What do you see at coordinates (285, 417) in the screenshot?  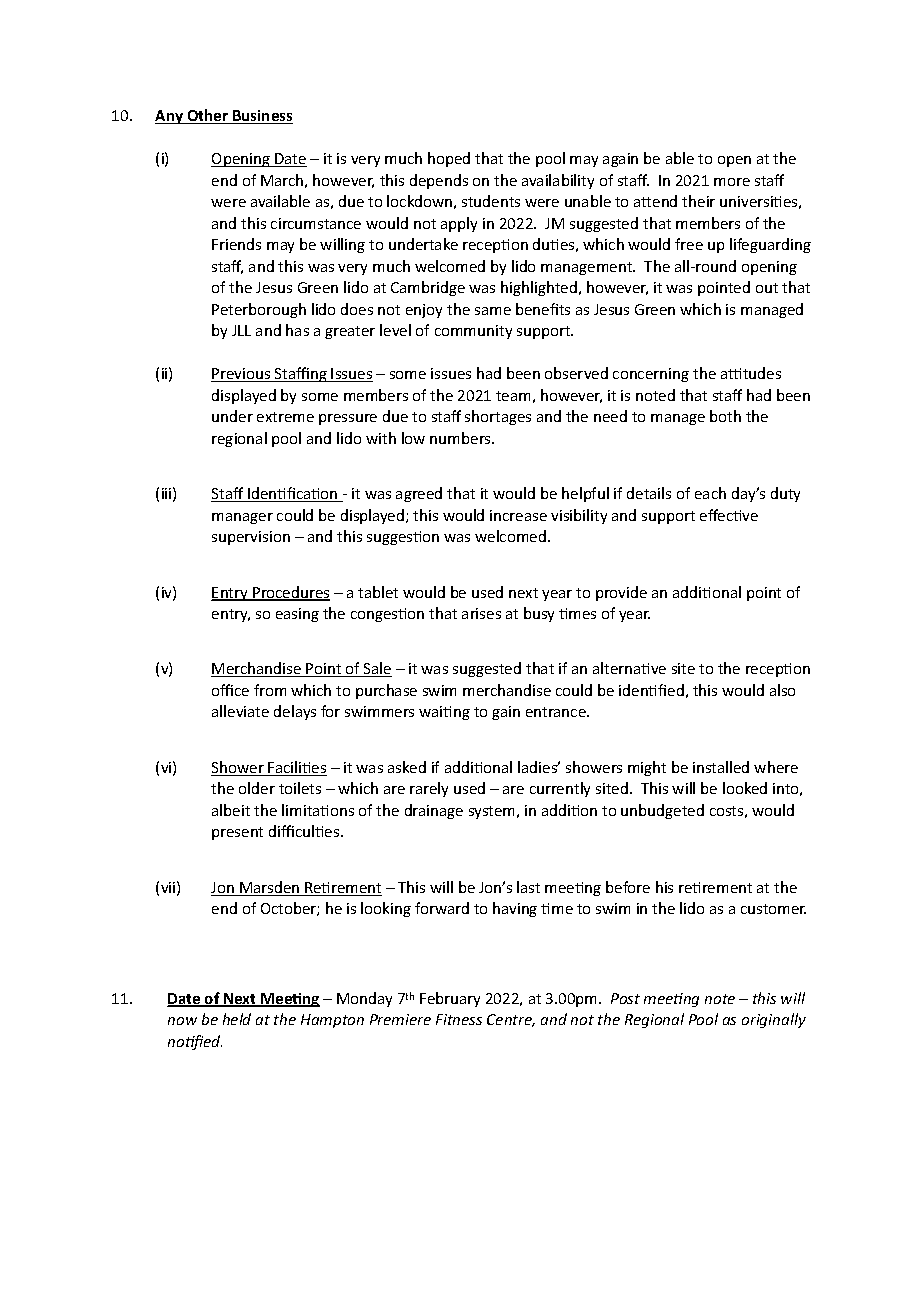 I see `extreme` at bounding box center [285, 417].
